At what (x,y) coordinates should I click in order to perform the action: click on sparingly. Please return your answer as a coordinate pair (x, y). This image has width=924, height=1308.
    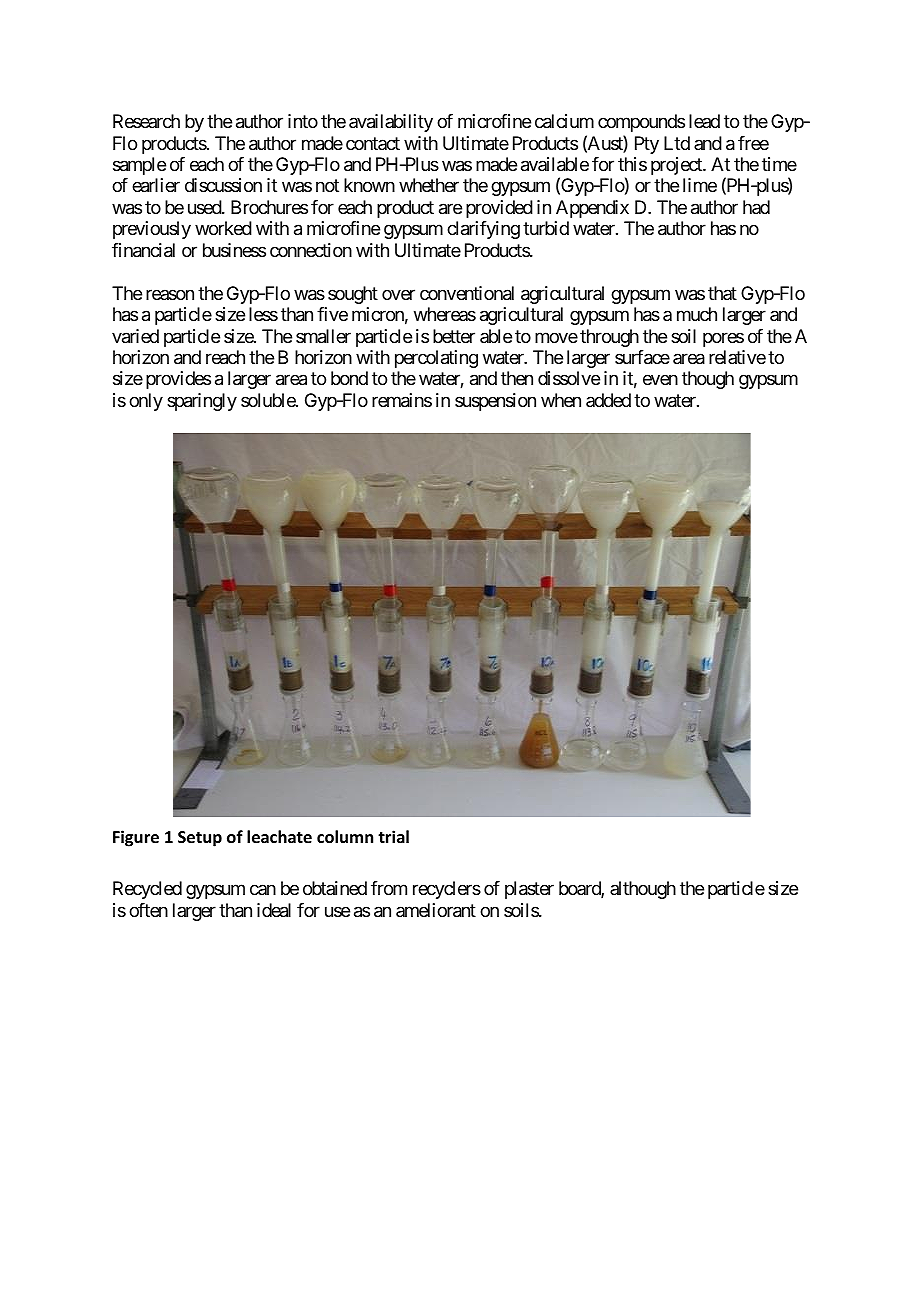
    Looking at the image, I should click on (202, 402).
